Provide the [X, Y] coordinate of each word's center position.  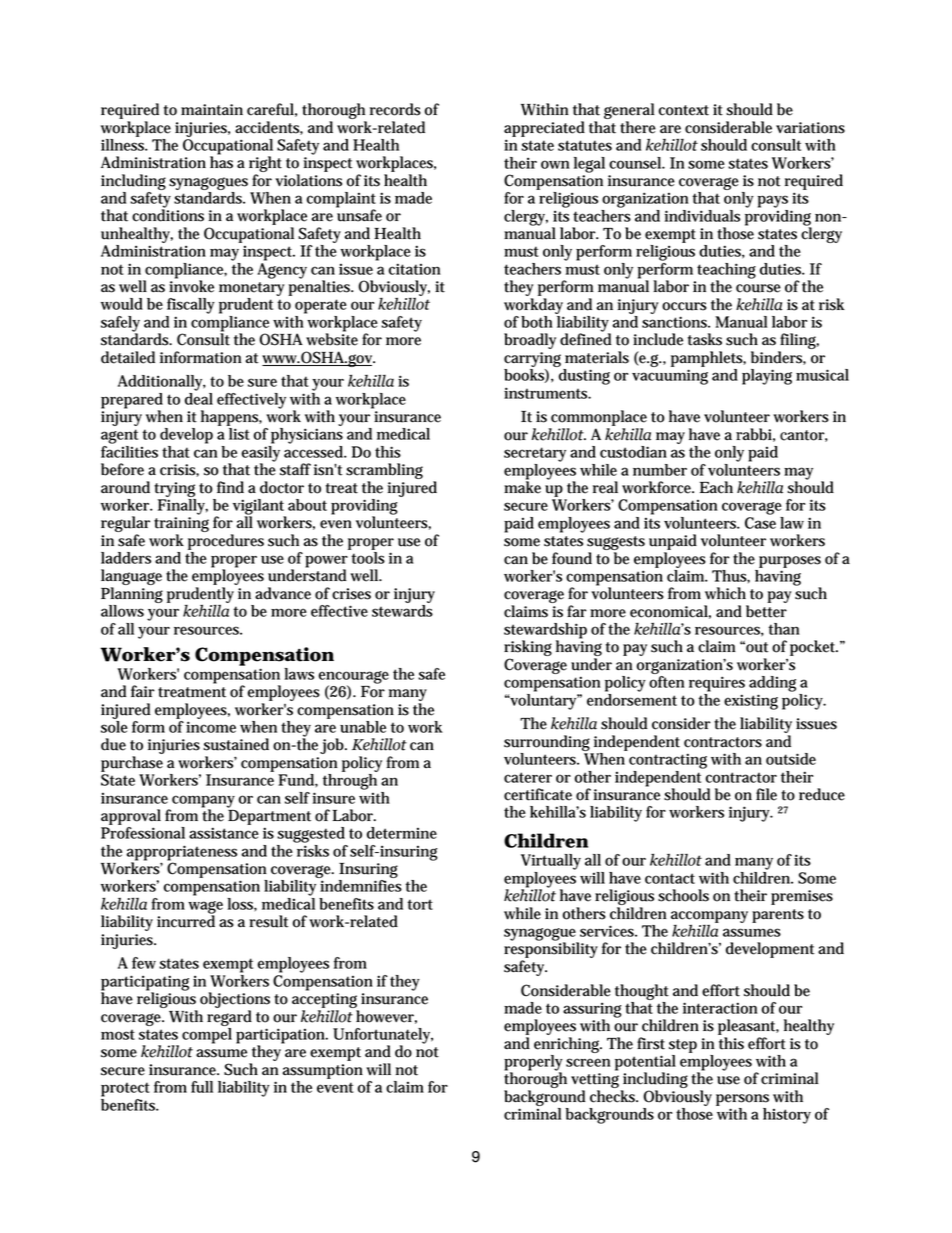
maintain [212, 110]
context [684, 110]
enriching [568, 1045]
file [766, 794]
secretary [535, 454]
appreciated [544, 129]
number [660, 470]
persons [742, 1100]
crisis [178, 470]
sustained [236, 744]
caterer [528, 777]
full [202, 1087]
